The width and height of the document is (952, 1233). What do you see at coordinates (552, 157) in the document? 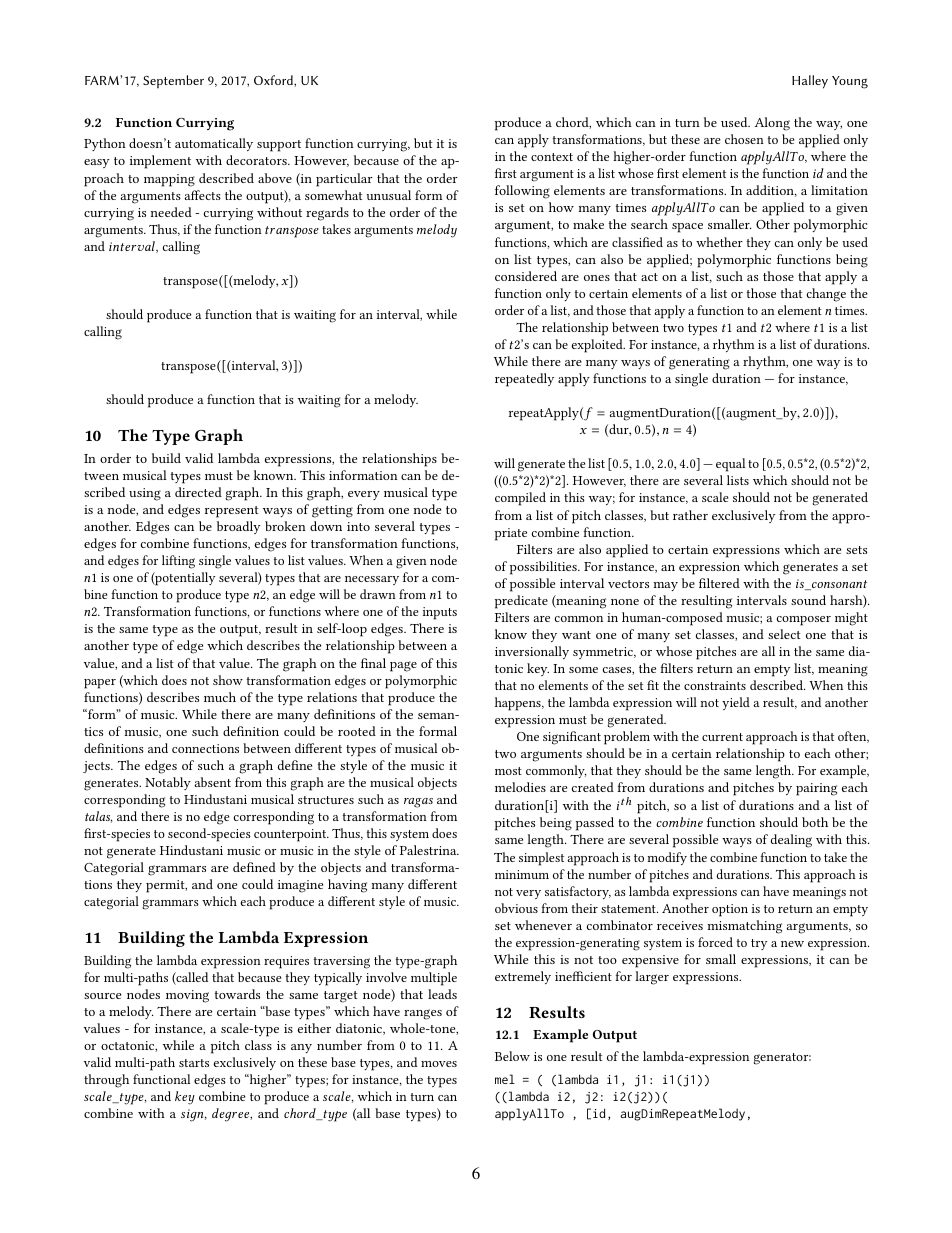
I see `context` at bounding box center [552, 157].
